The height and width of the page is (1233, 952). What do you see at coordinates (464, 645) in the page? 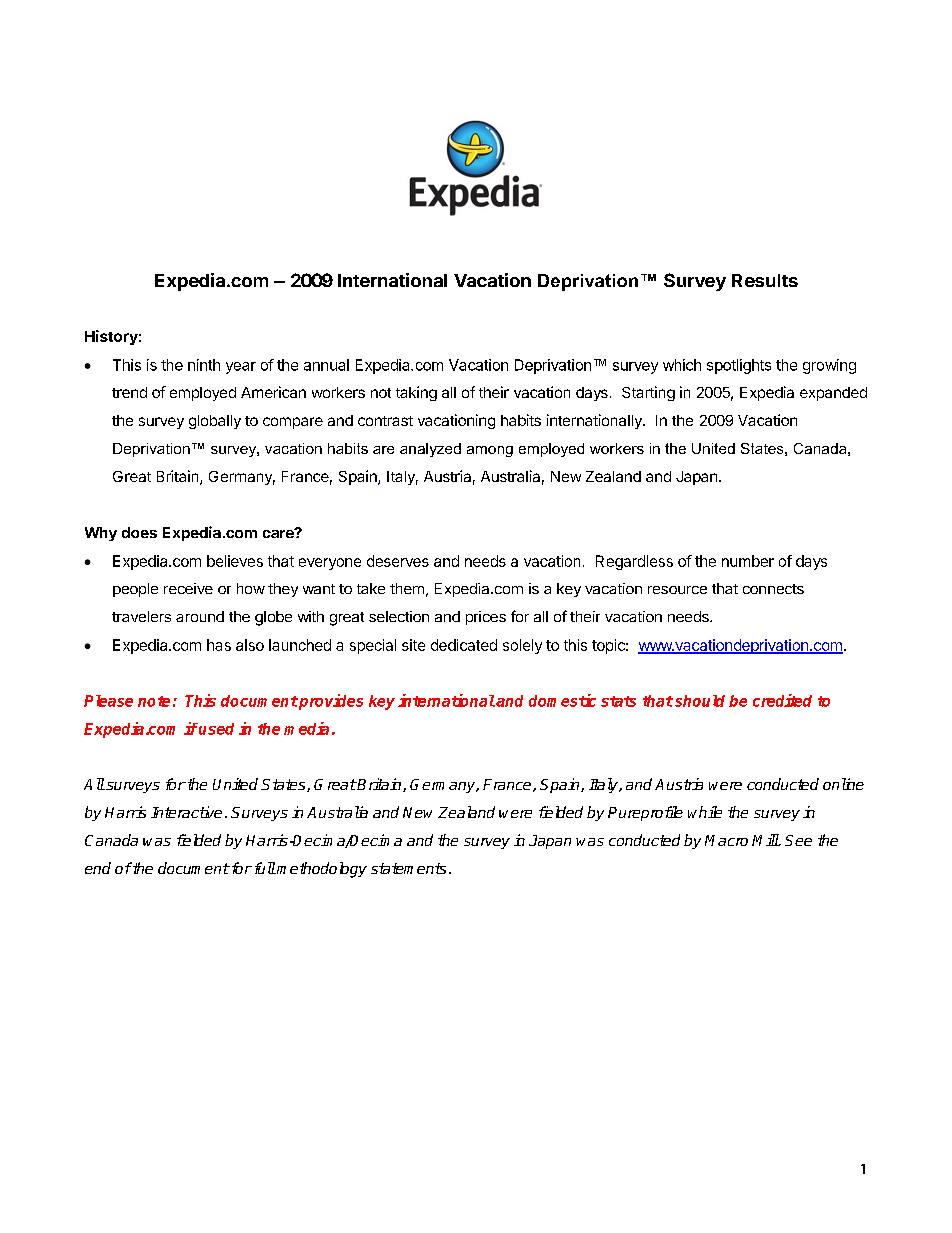
I see `dedicated` at bounding box center [464, 645].
